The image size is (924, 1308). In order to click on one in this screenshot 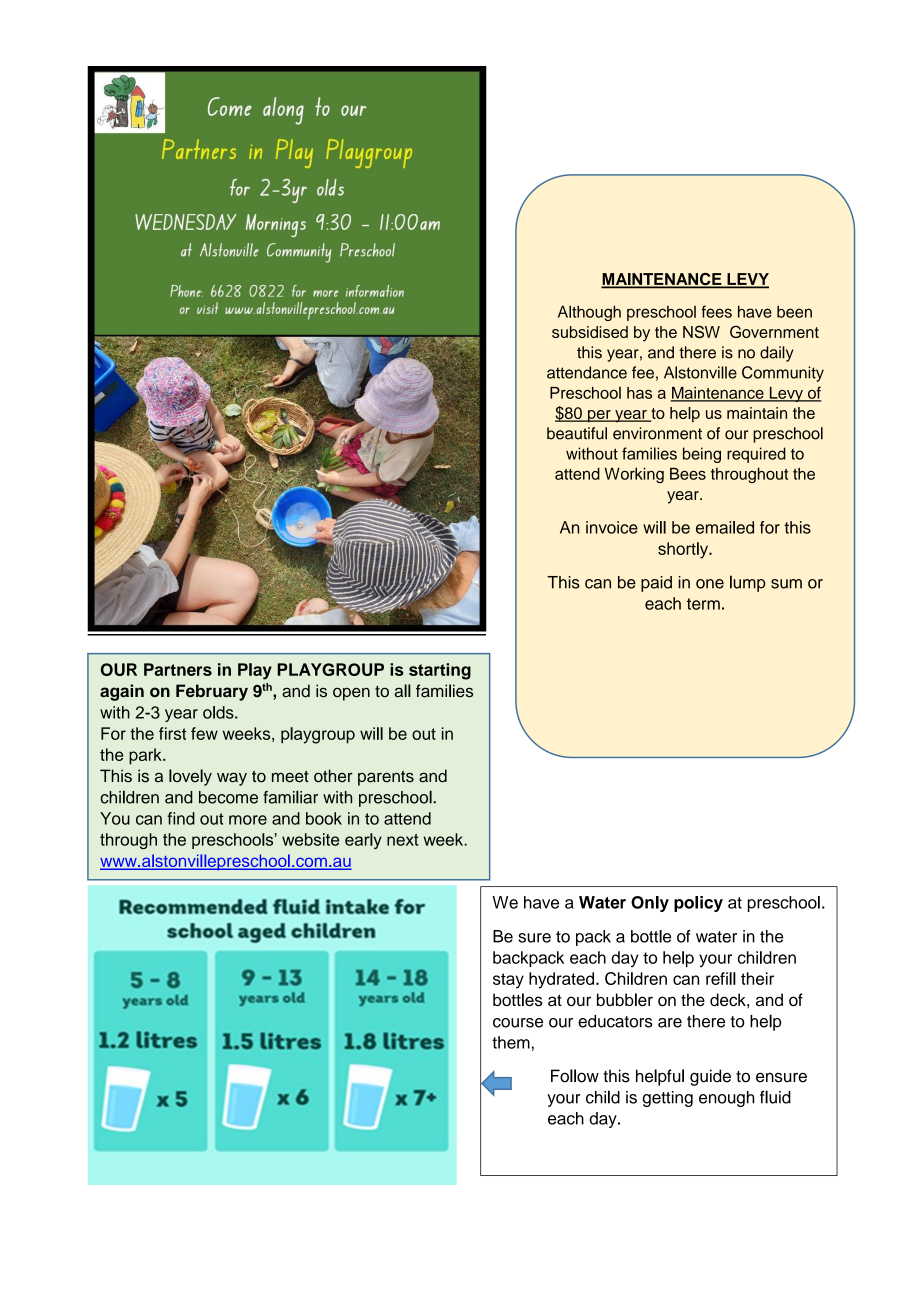, I will do `click(710, 584)`.
